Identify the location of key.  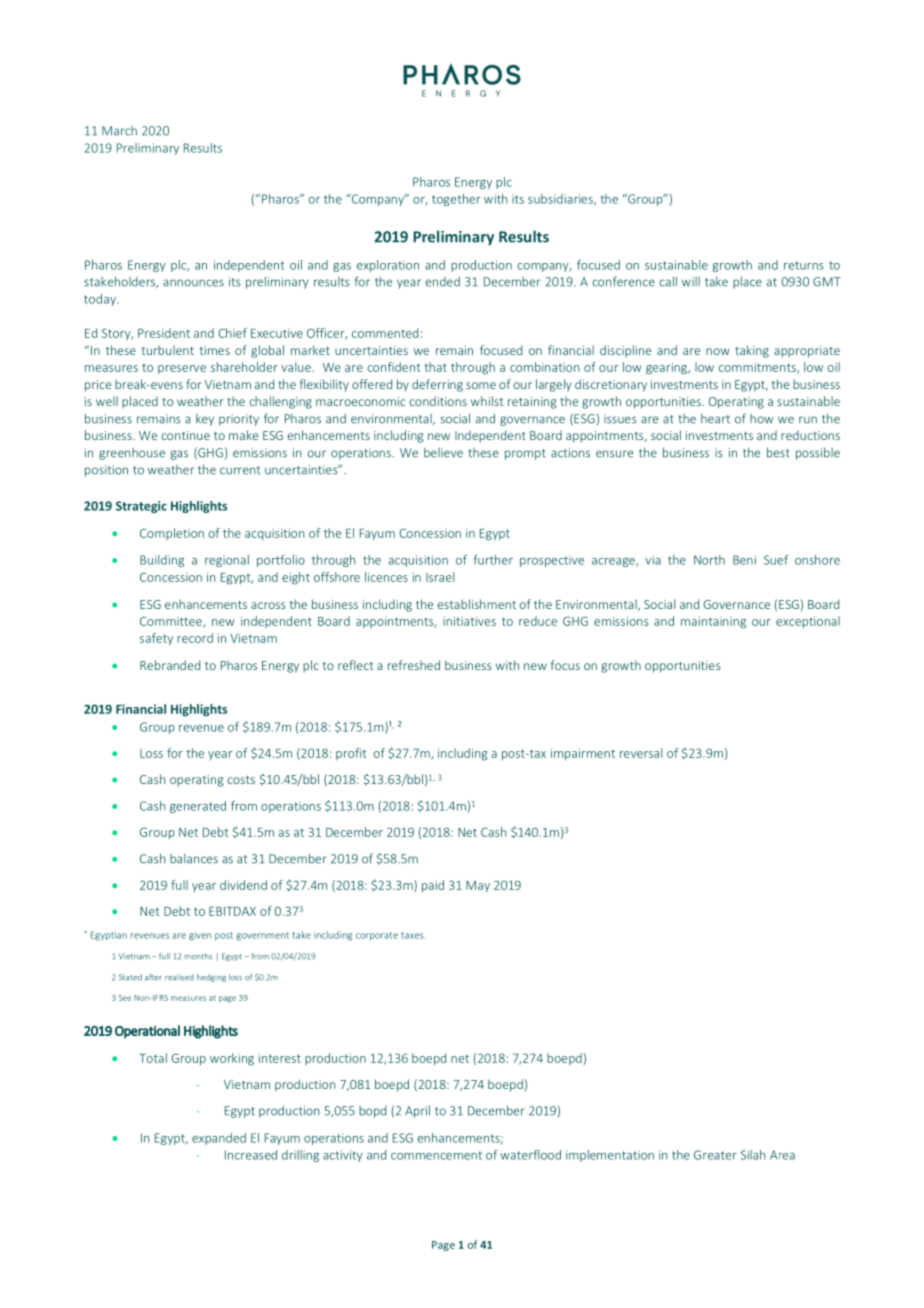
(205, 420).
